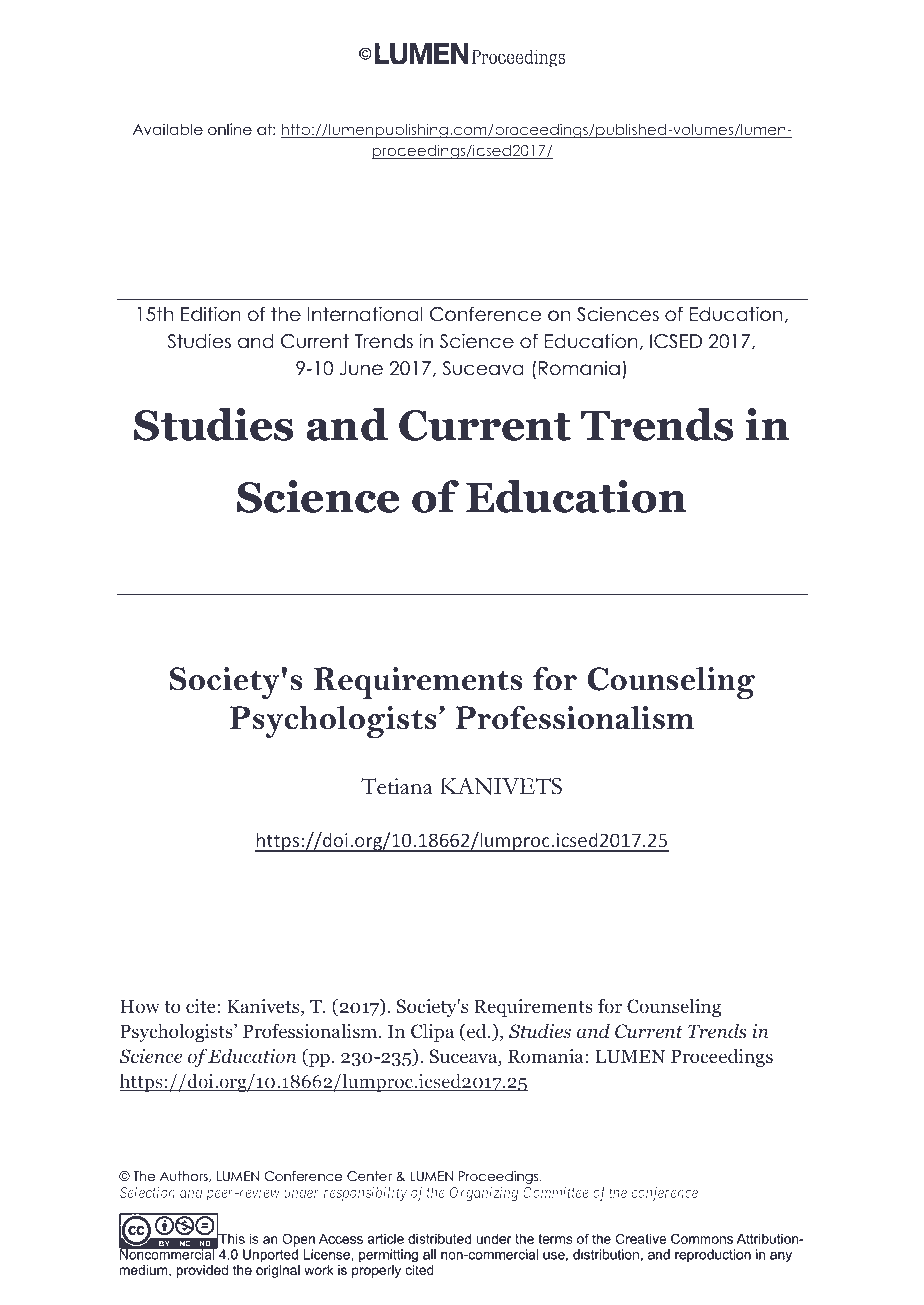 This document has width=924, height=1305. I want to click on Center, so click(369, 1176).
